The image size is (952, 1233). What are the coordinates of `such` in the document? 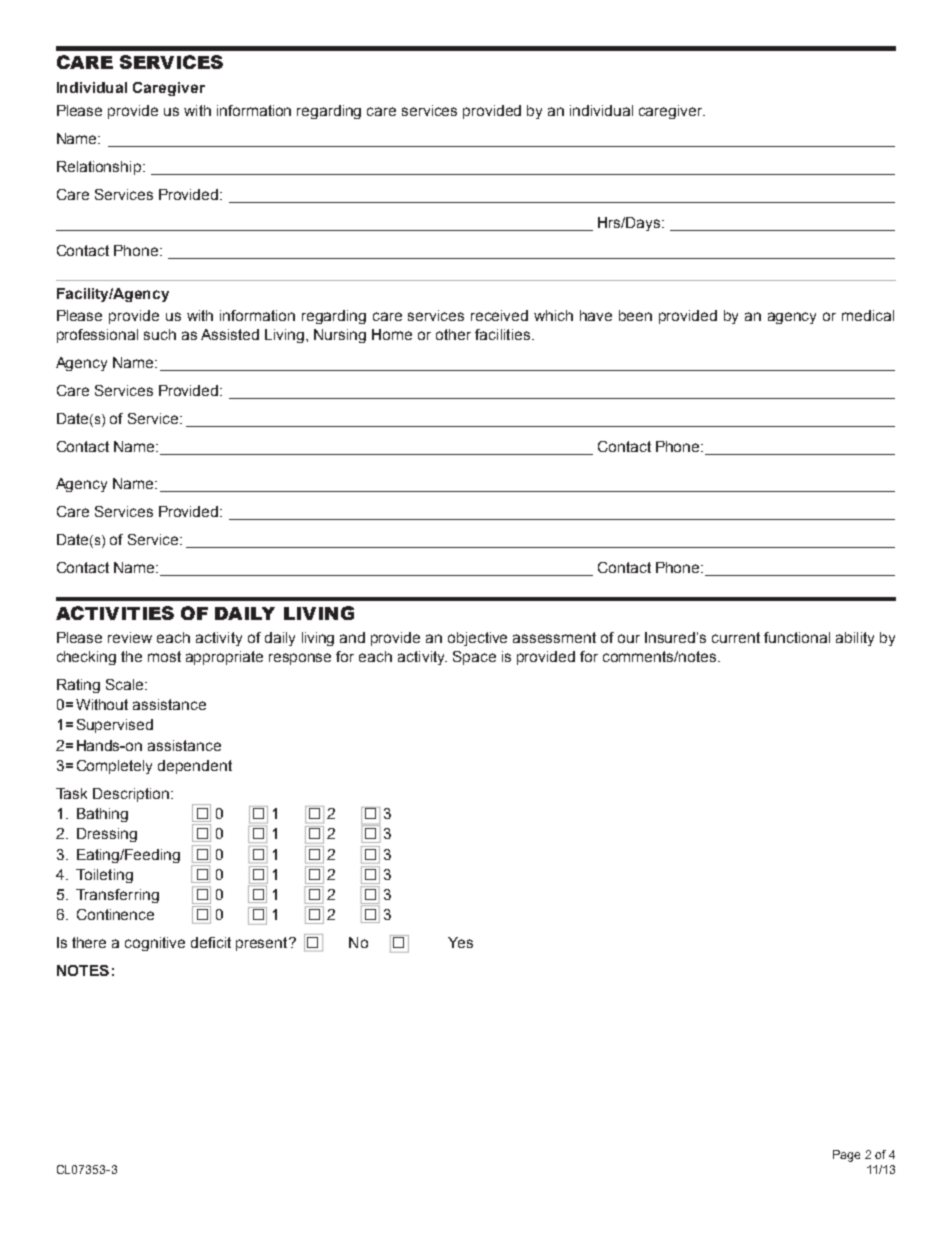 It's located at (160, 334).
